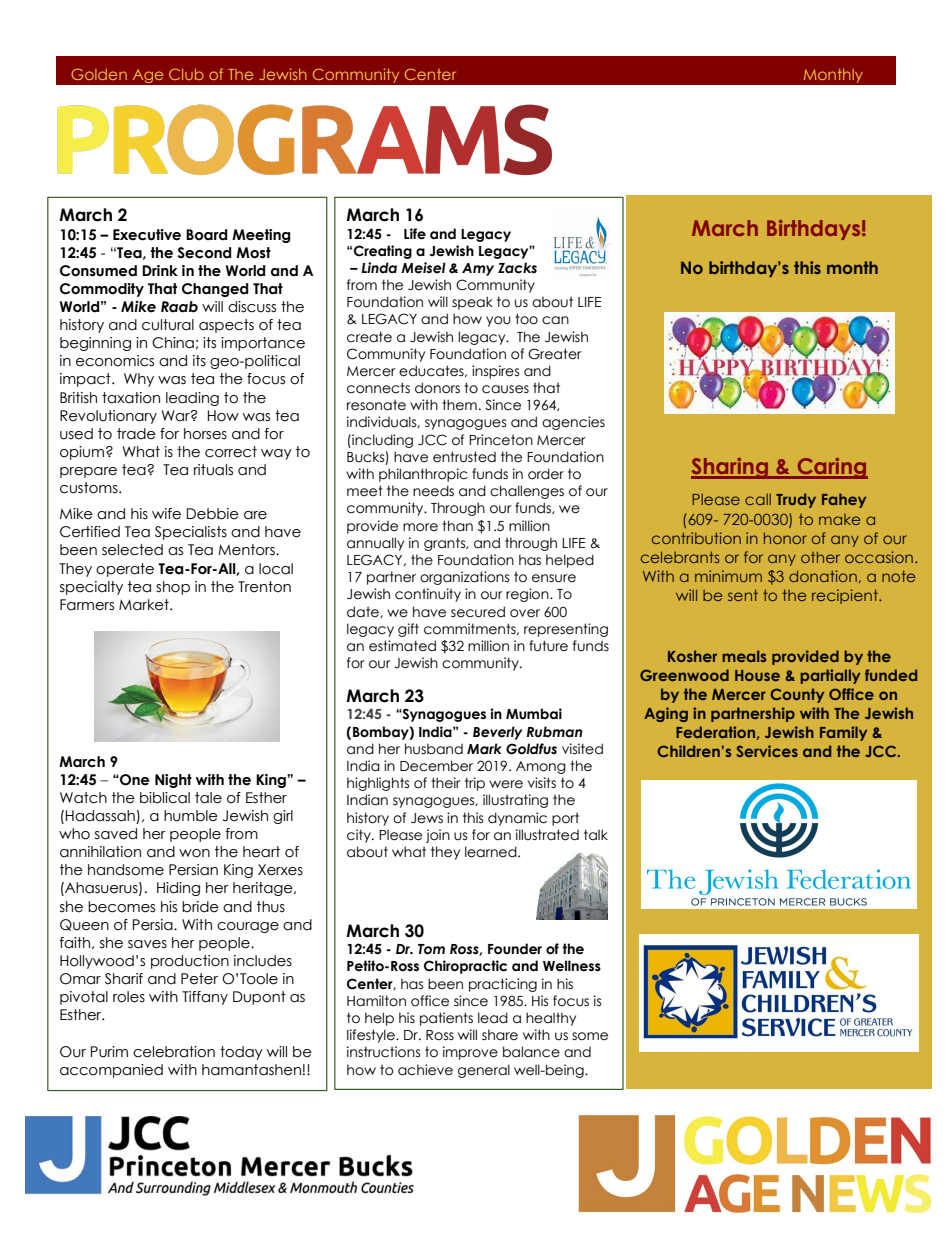 This screenshot has height=1233, width=952. What do you see at coordinates (173, 343) in the screenshot?
I see `China` at bounding box center [173, 343].
